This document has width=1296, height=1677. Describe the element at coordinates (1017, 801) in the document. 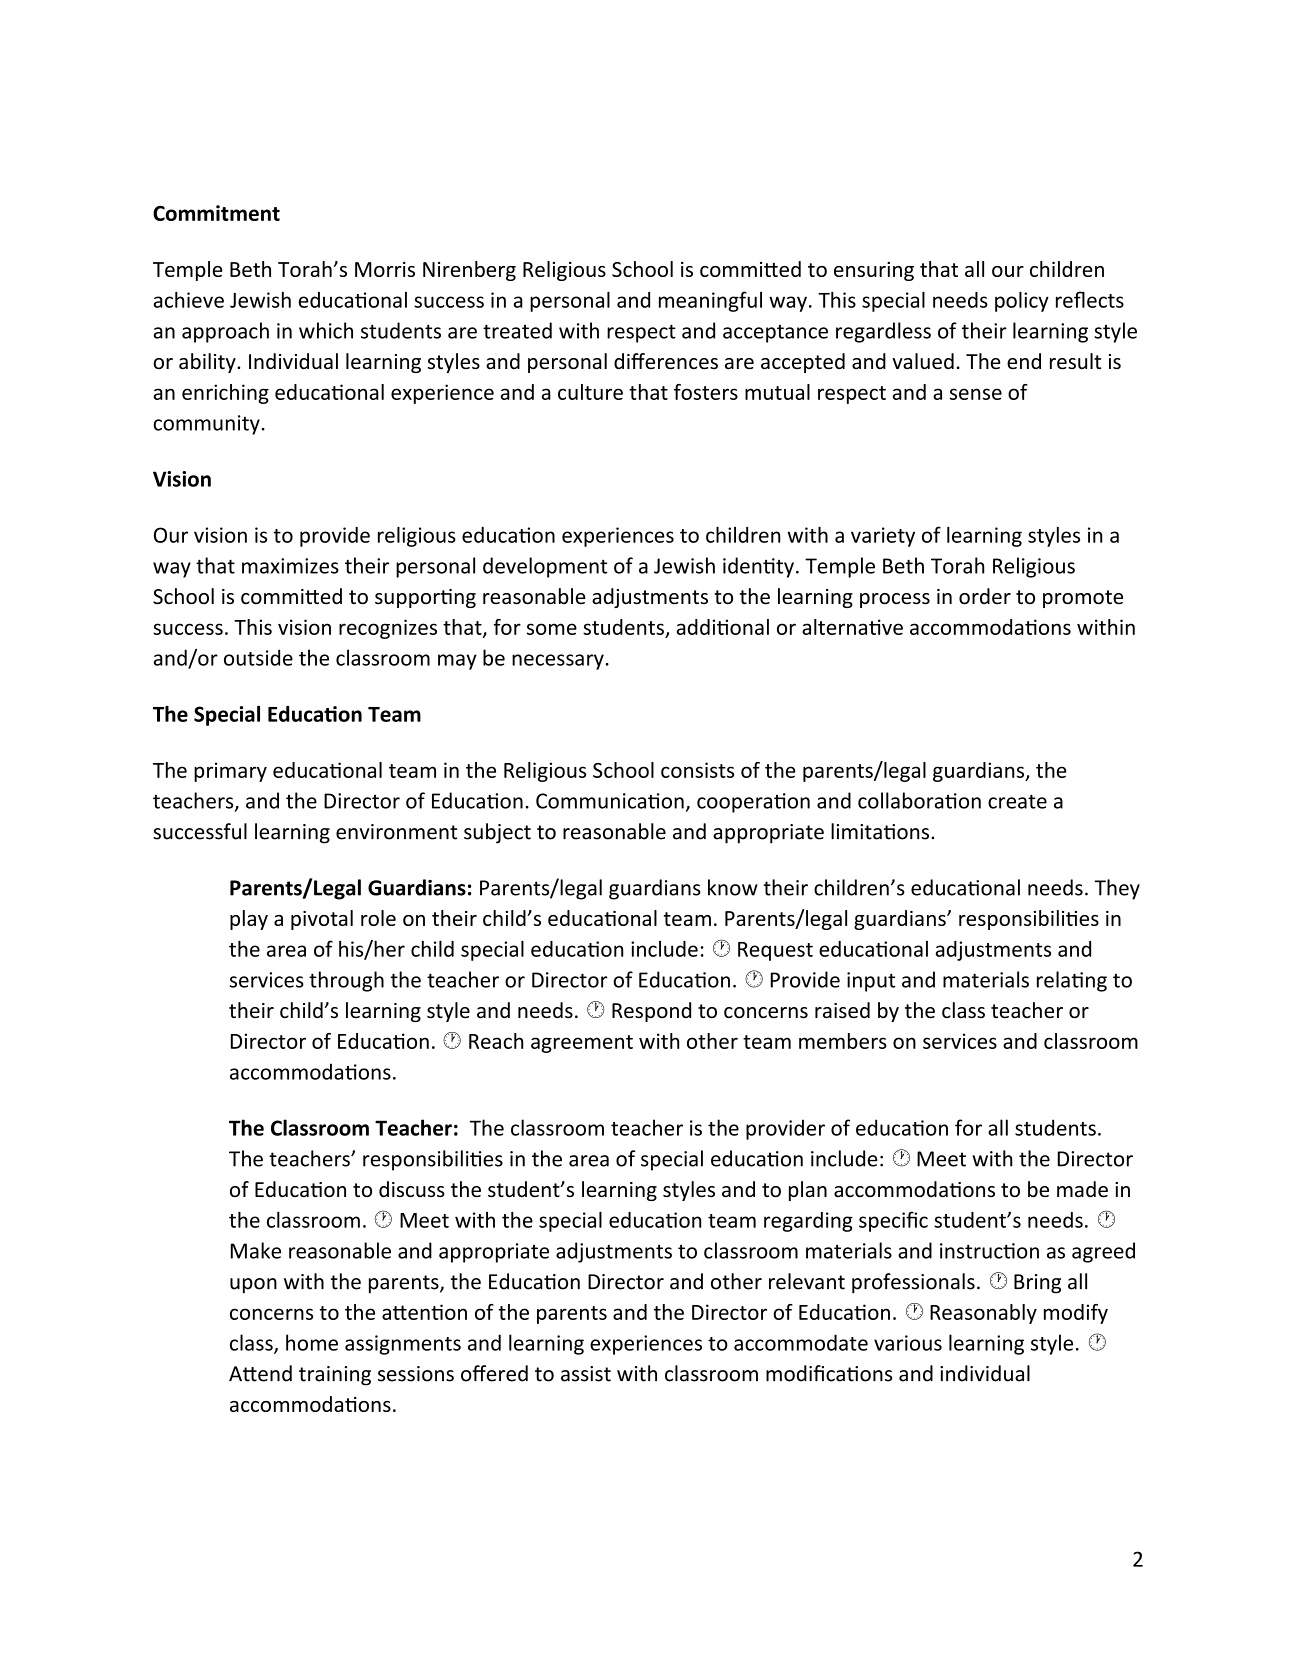

I see `create` at that location.
